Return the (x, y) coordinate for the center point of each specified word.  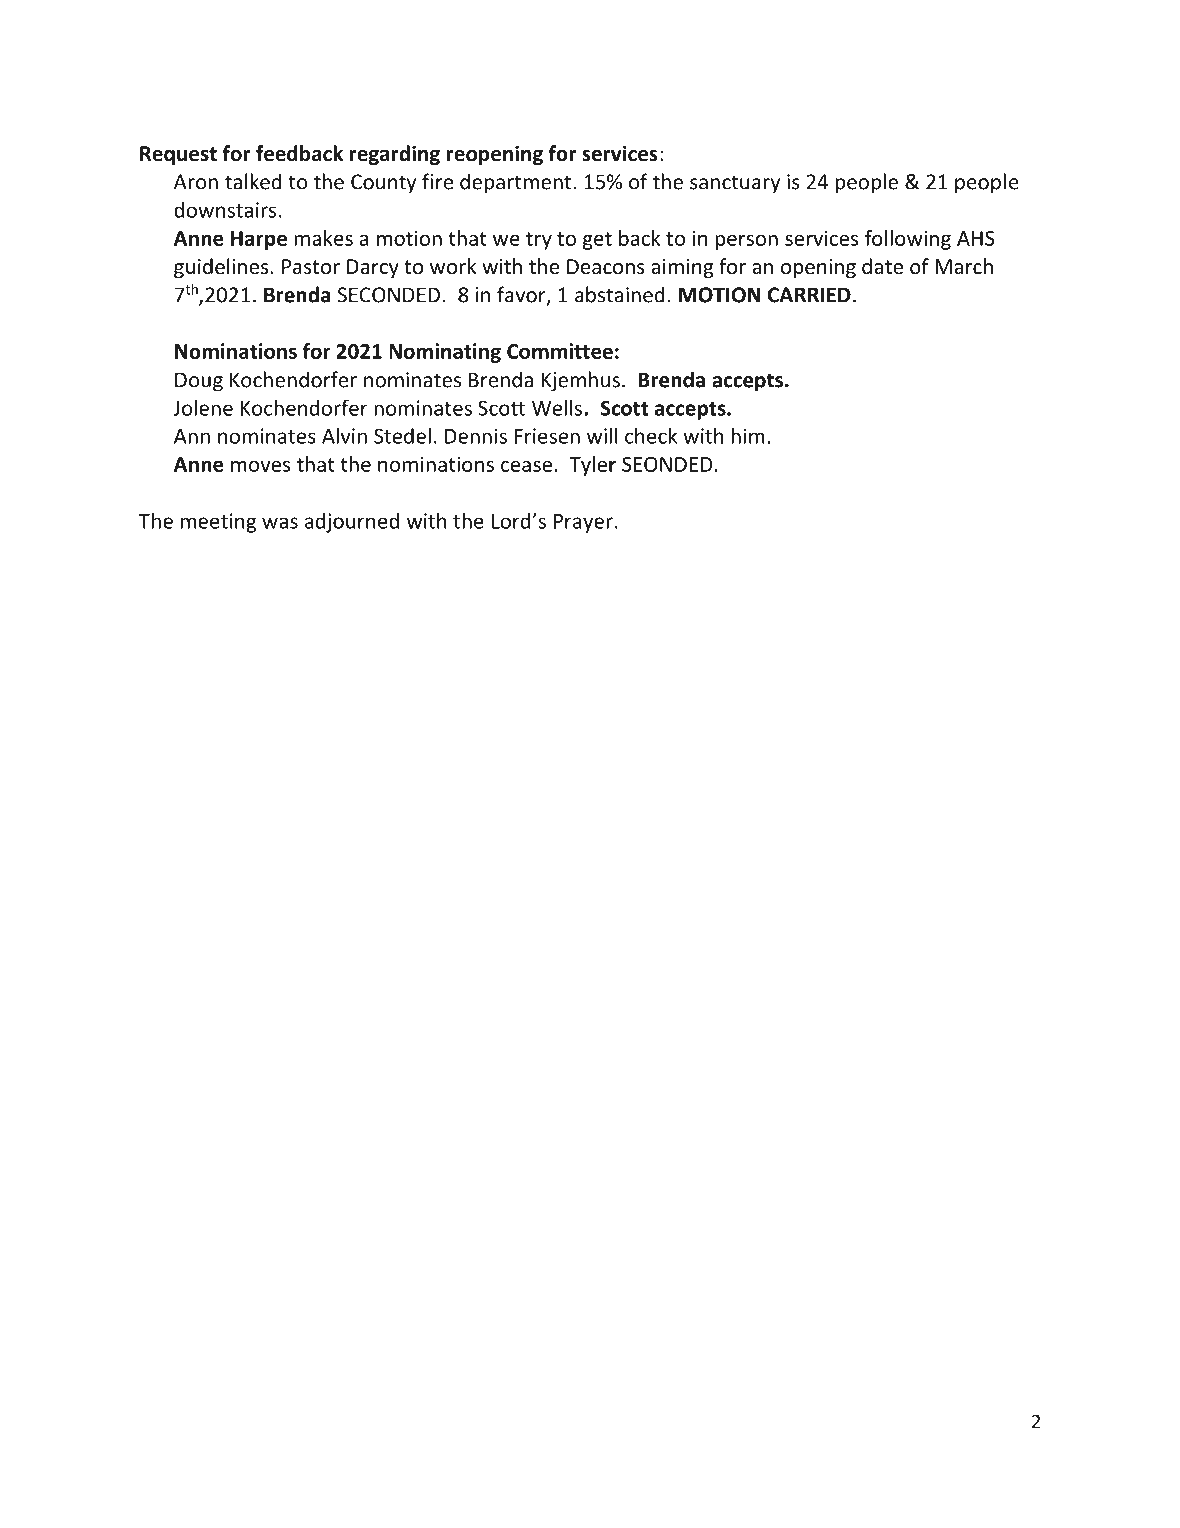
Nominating (445, 353)
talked (253, 181)
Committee (560, 351)
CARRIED (809, 295)
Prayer (583, 523)
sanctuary (735, 184)
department (517, 183)
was (280, 523)
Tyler (593, 466)
